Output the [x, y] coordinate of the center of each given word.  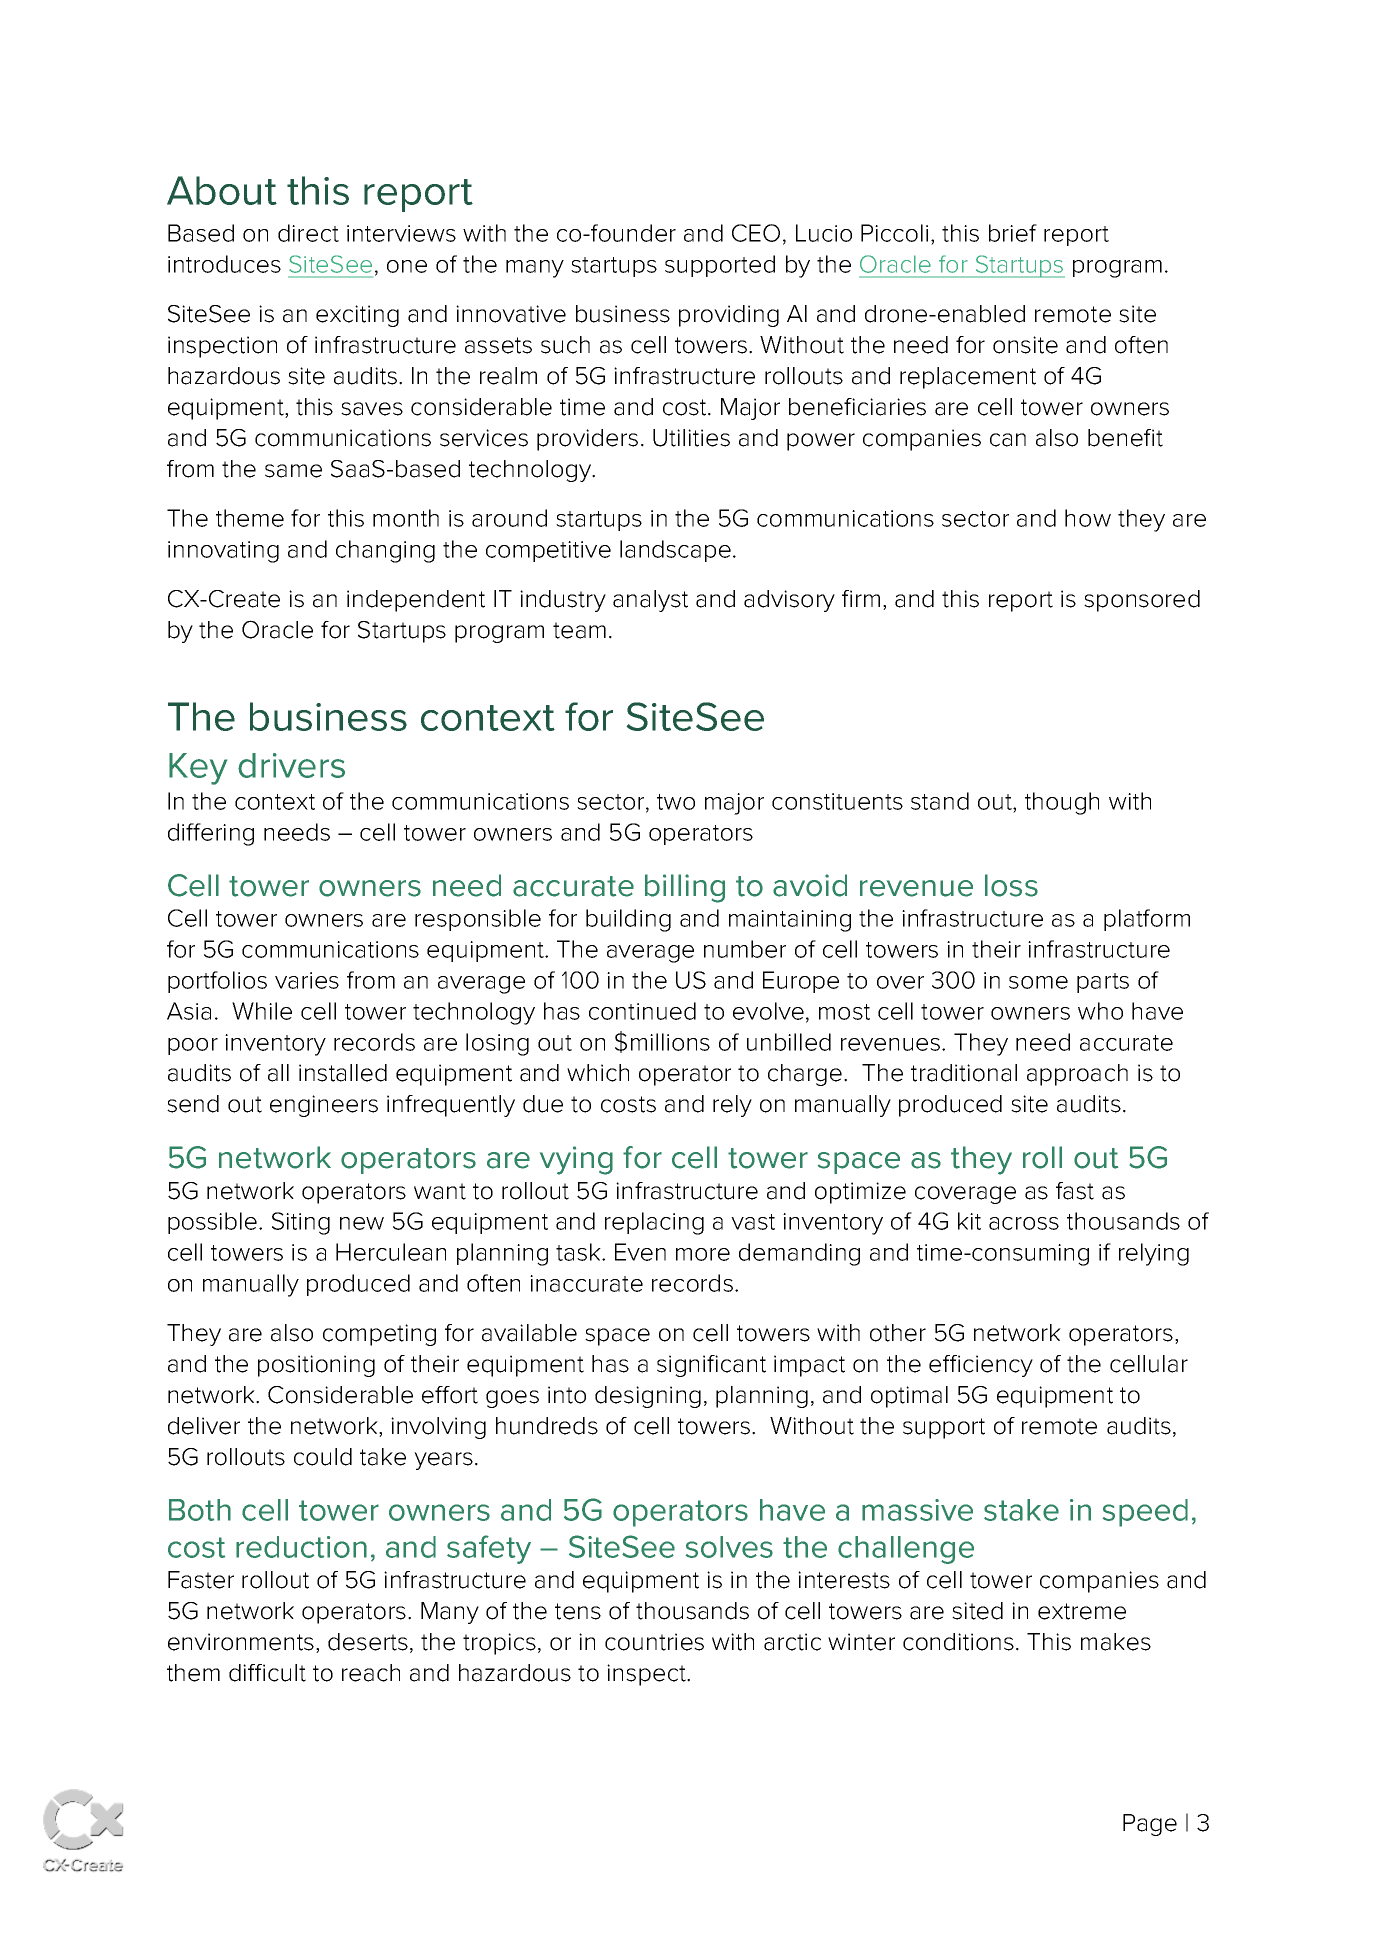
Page [1150, 1825]
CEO [756, 233]
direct [308, 233]
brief [1013, 233]
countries [654, 1642]
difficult [267, 1673]
